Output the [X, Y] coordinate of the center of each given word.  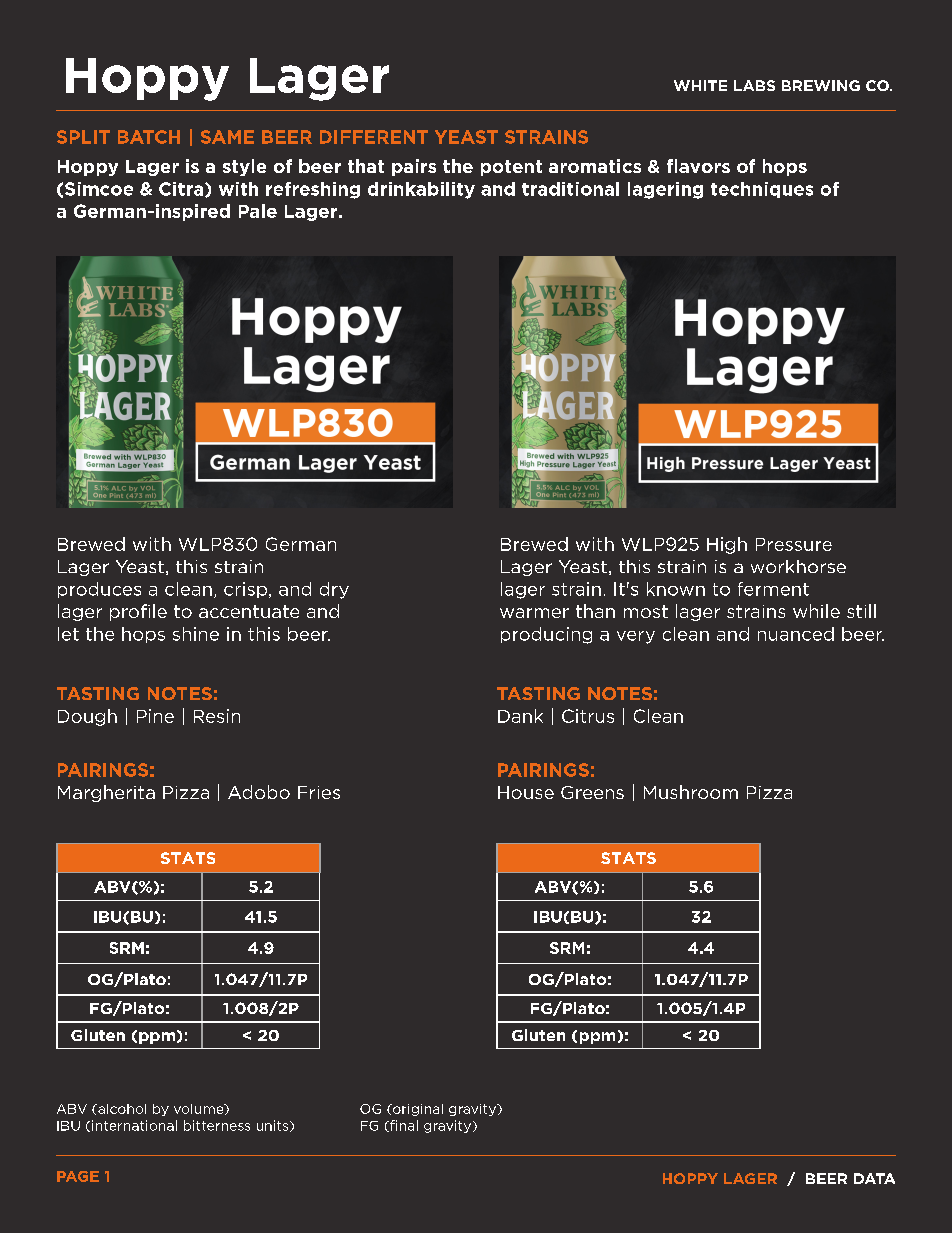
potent [511, 168]
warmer [534, 613]
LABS [754, 85]
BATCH [149, 137]
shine [196, 634]
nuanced [796, 634]
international [134, 1125]
